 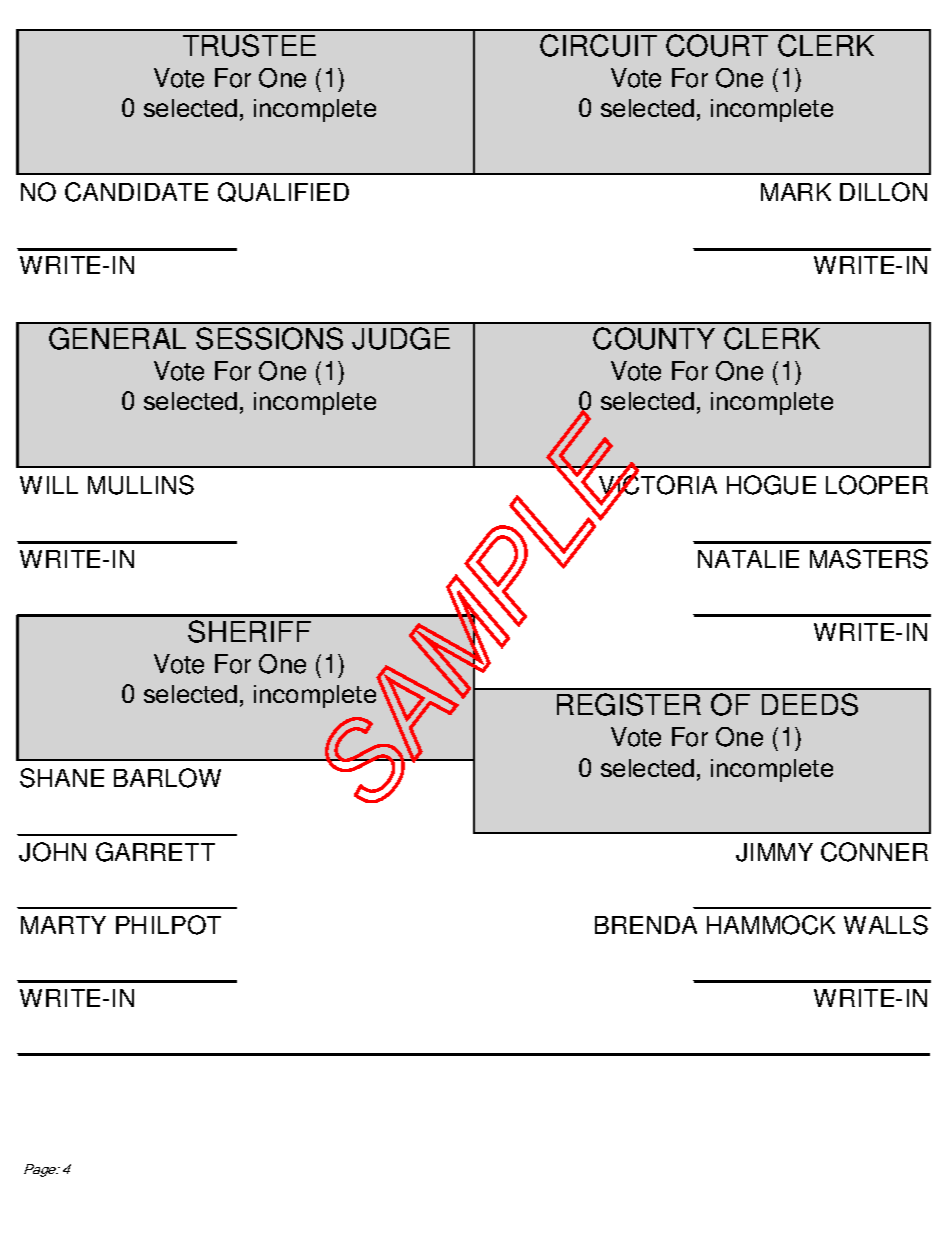 I want to click on REGISTER, so click(x=629, y=704).
